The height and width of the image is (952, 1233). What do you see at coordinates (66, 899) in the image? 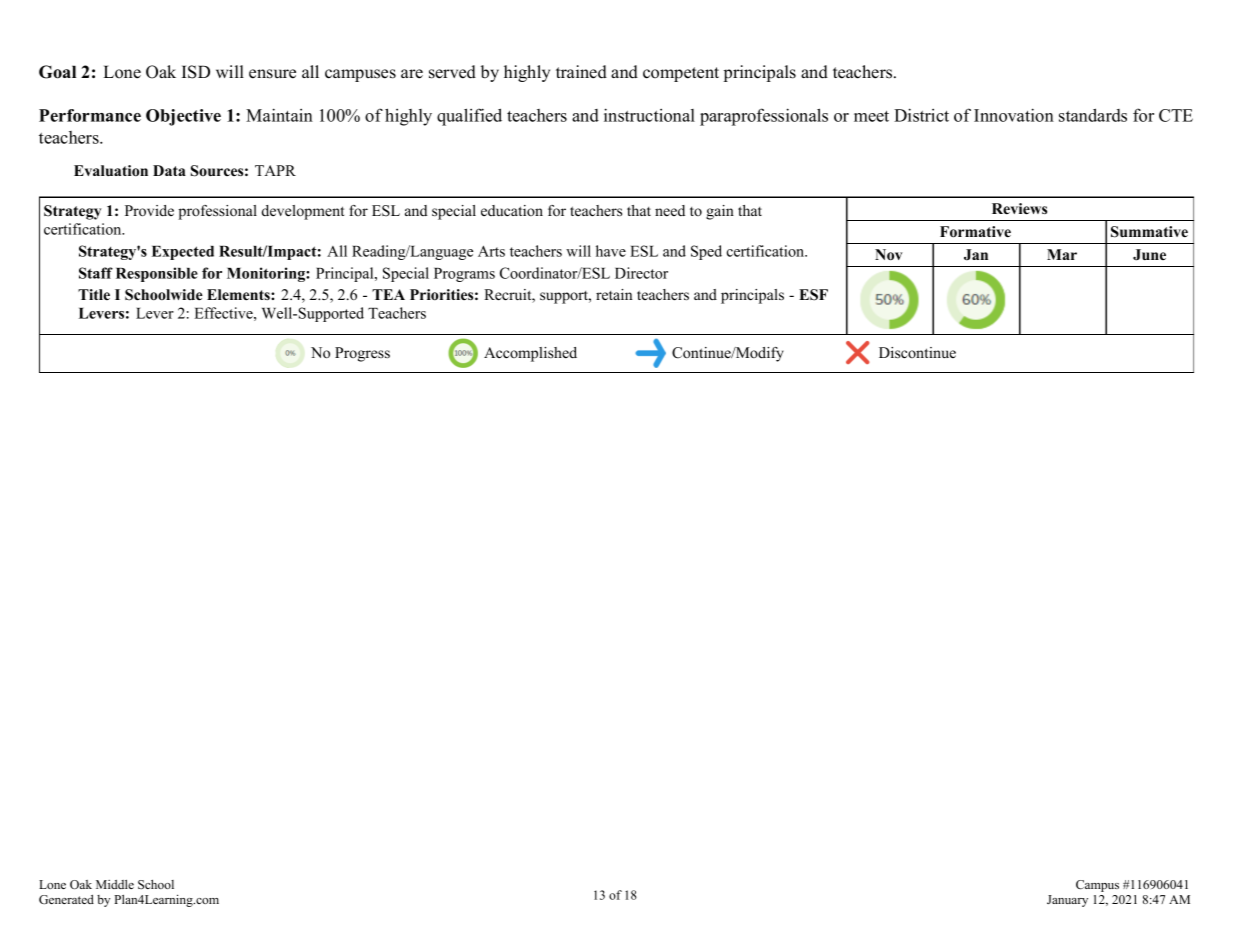
I see `Generated` at bounding box center [66, 899].
